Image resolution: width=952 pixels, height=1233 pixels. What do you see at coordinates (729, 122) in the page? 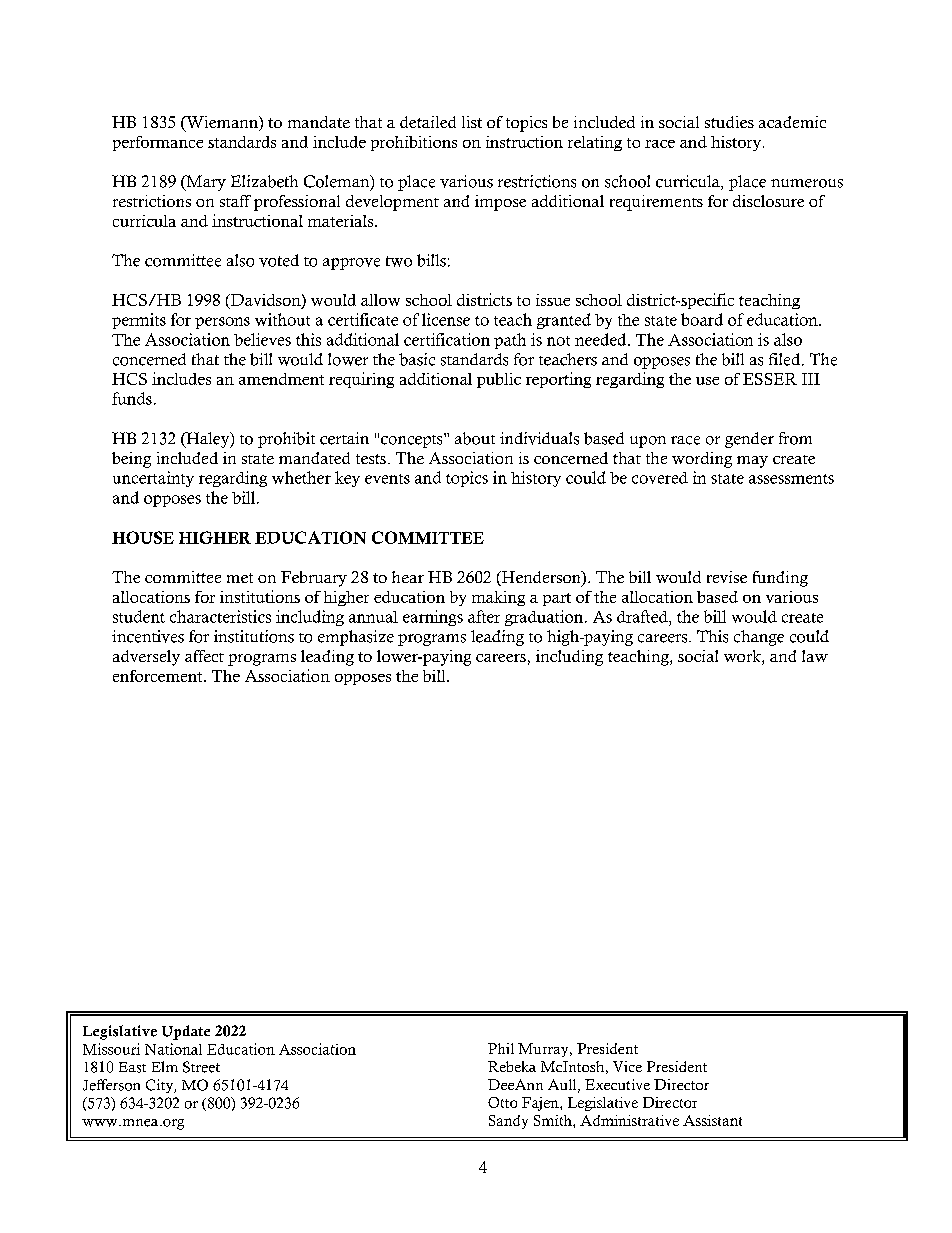
I see `studies` at bounding box center [729, 122].
